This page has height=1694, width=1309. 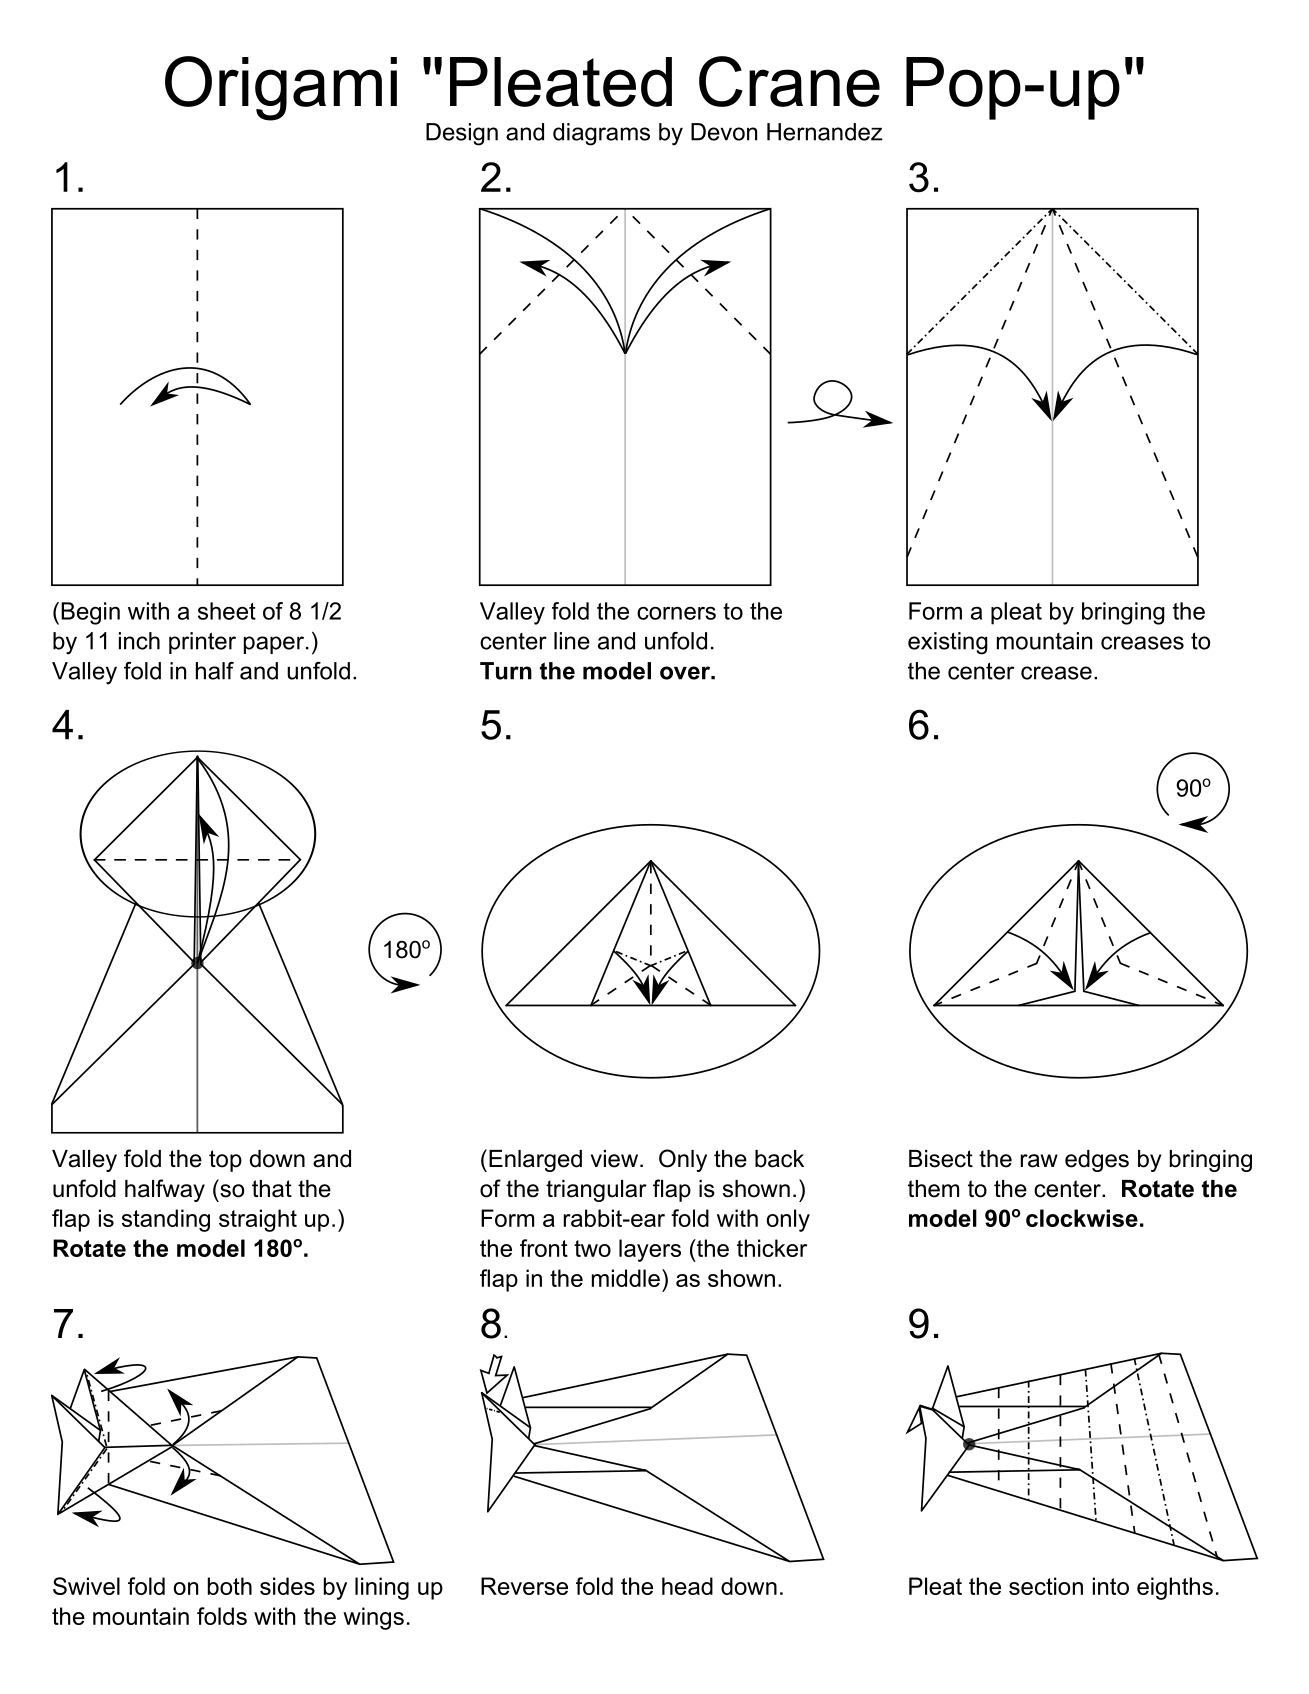 I want to click on Hernandez, so click(x=825, y=132).
